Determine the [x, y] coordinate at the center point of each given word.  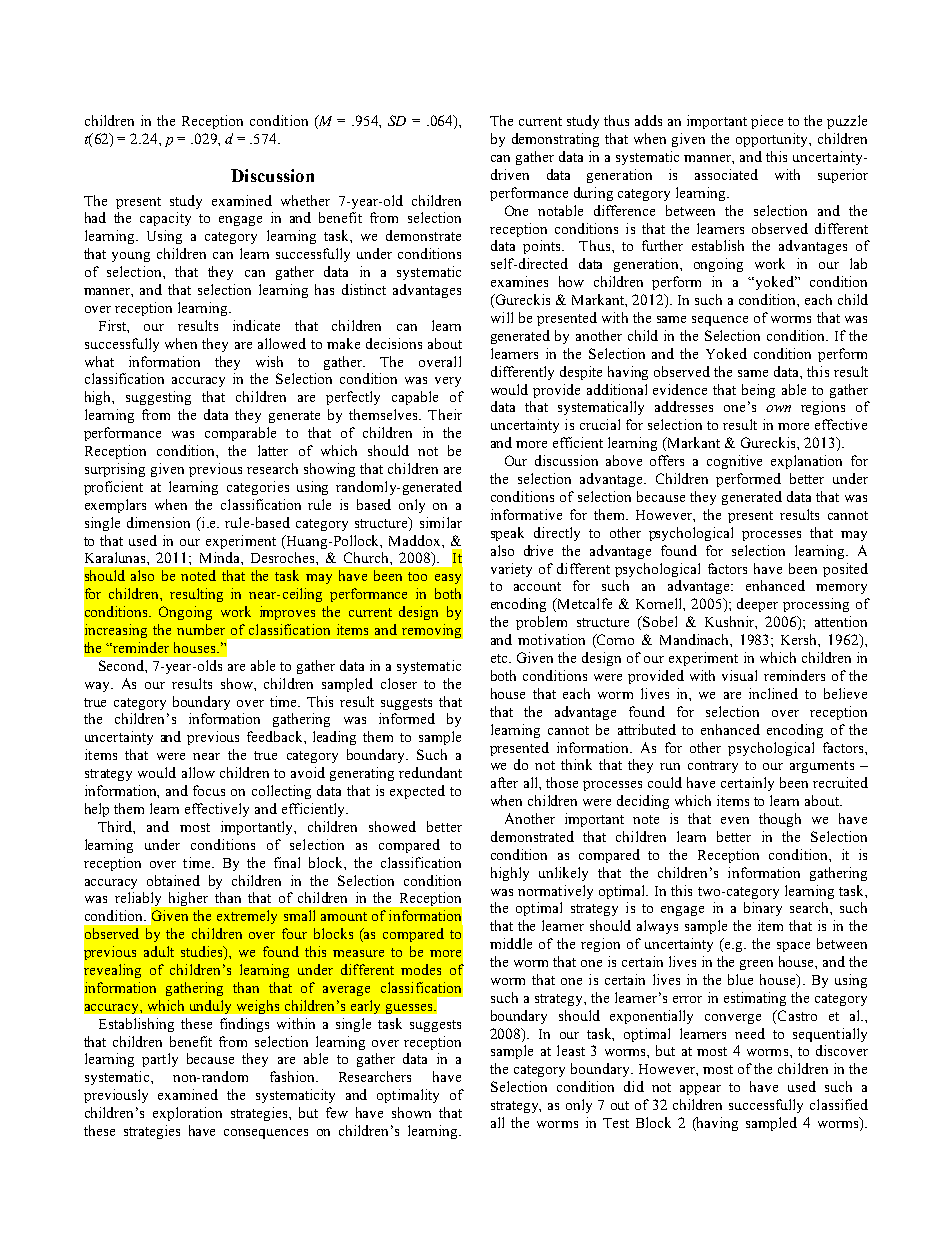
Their [445, 414]
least [571, 1050]
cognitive [734, 462]
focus [209, 790]
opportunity [773, 140]
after [504, 782]
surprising [115, 470]
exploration [187, 1114]
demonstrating [555, 140]
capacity [165, 219]
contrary [713, 767]
